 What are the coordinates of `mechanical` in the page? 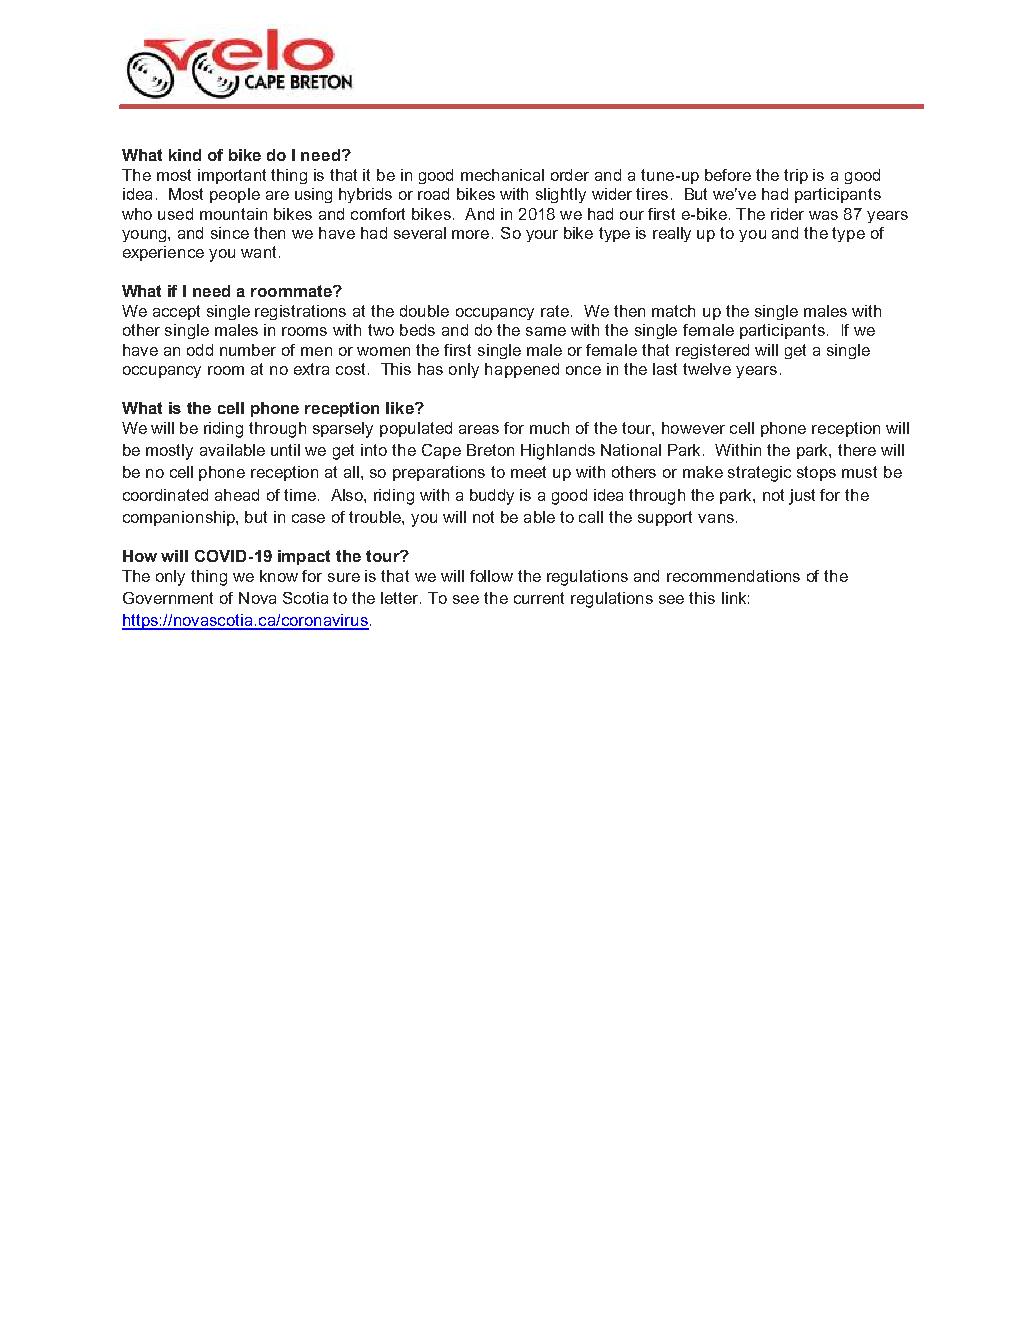 It's located at (502, 175).
